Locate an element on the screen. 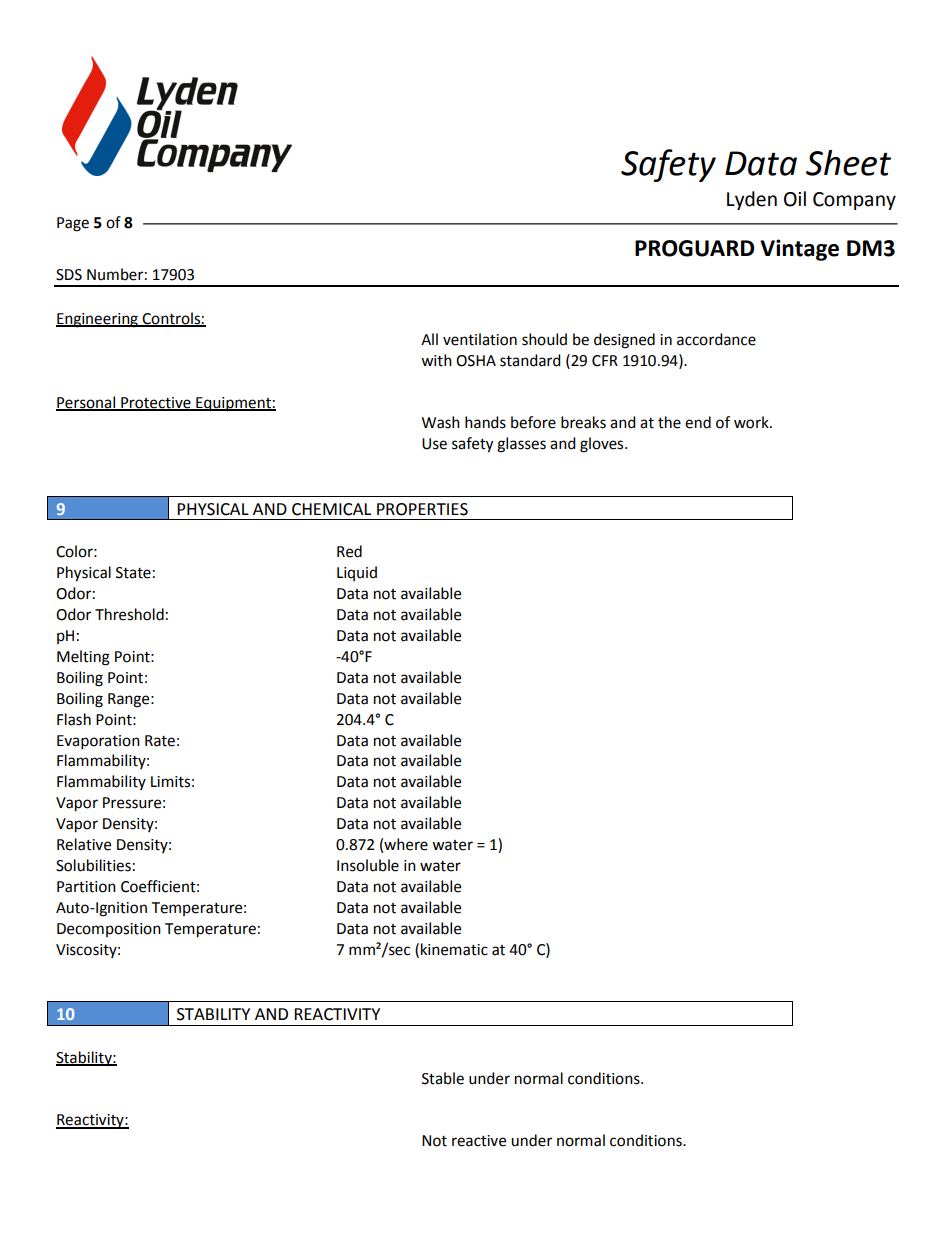 Image resolution: width=952 pixels, height=1233 pixels. gloves is located at coordinates (603, 445).
